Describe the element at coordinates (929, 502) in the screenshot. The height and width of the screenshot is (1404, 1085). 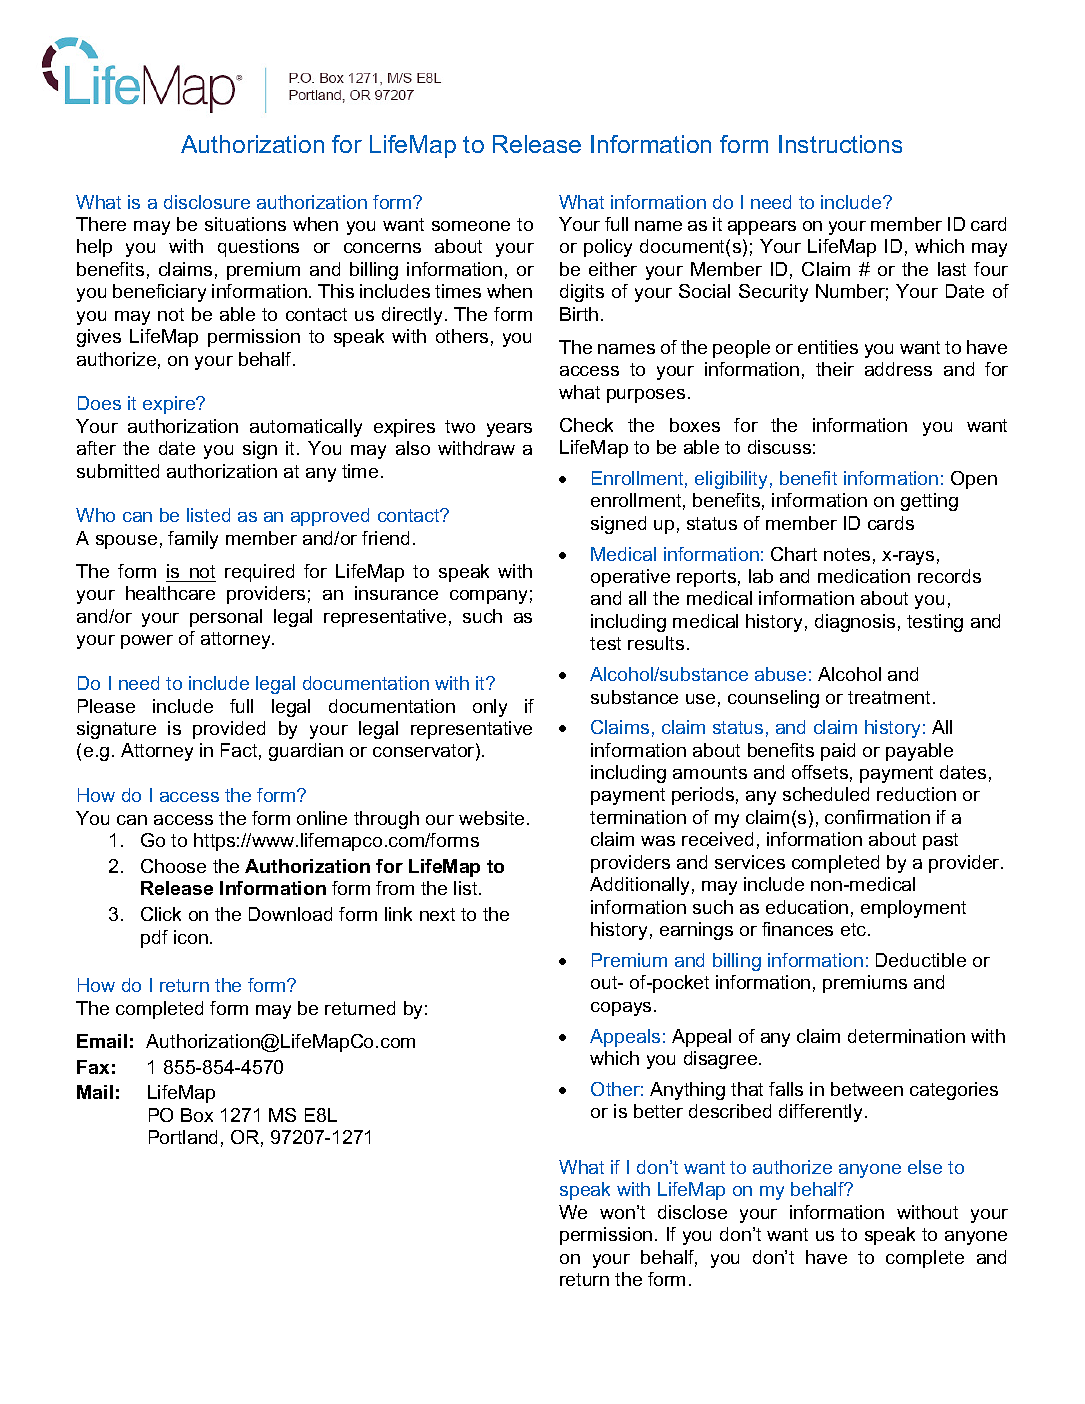
I see `getting` at that location.
